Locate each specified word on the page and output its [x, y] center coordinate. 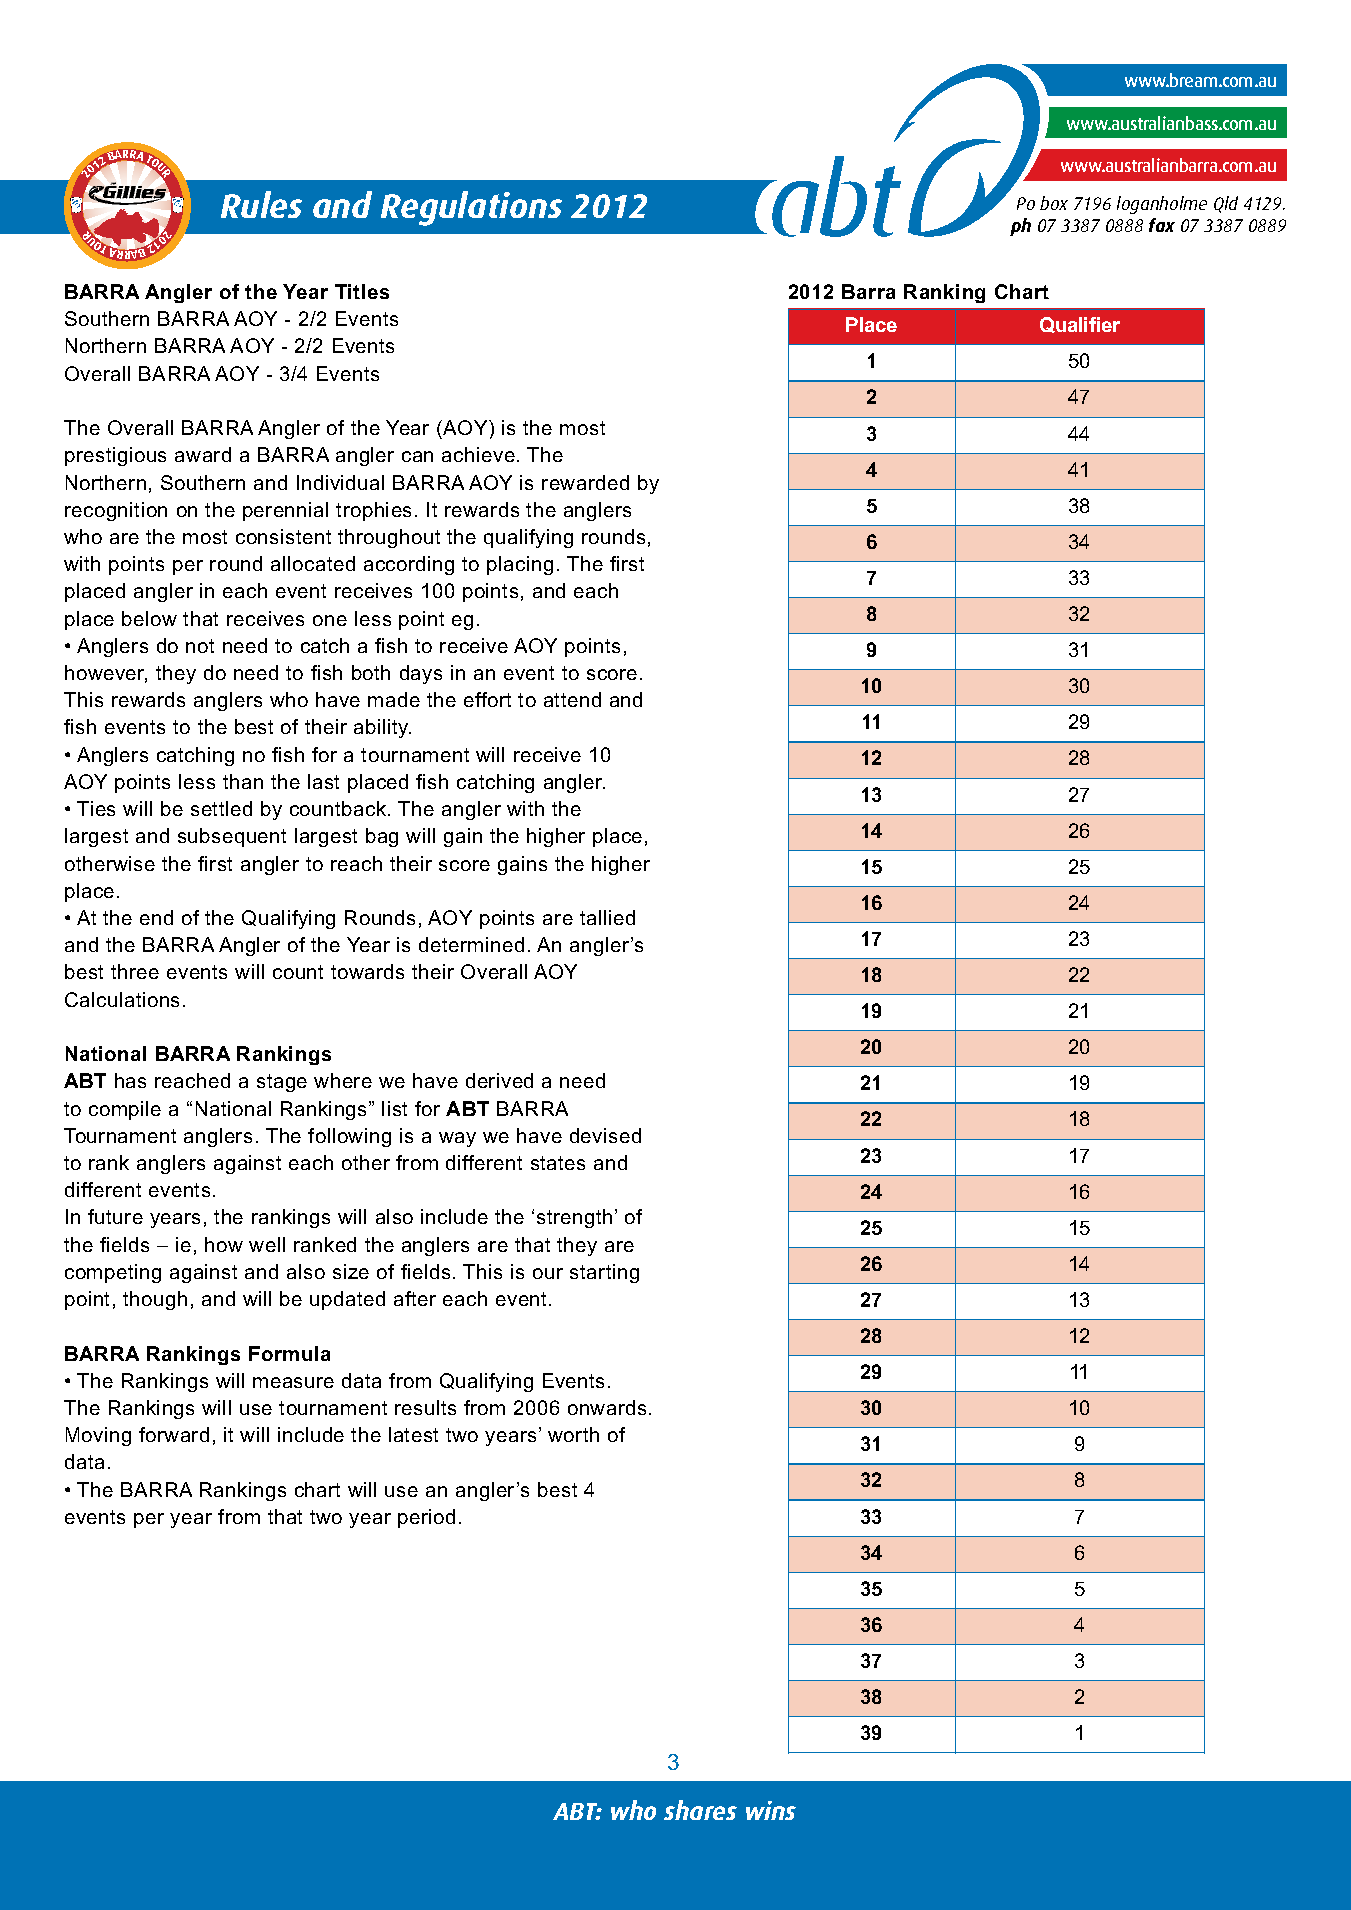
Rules [261, 204]
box [1054, 203]
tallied [607, 917]
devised [605, 1135]
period [426, 1518]
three [135, 971]
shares [700, 1810]
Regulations [471, 208]
